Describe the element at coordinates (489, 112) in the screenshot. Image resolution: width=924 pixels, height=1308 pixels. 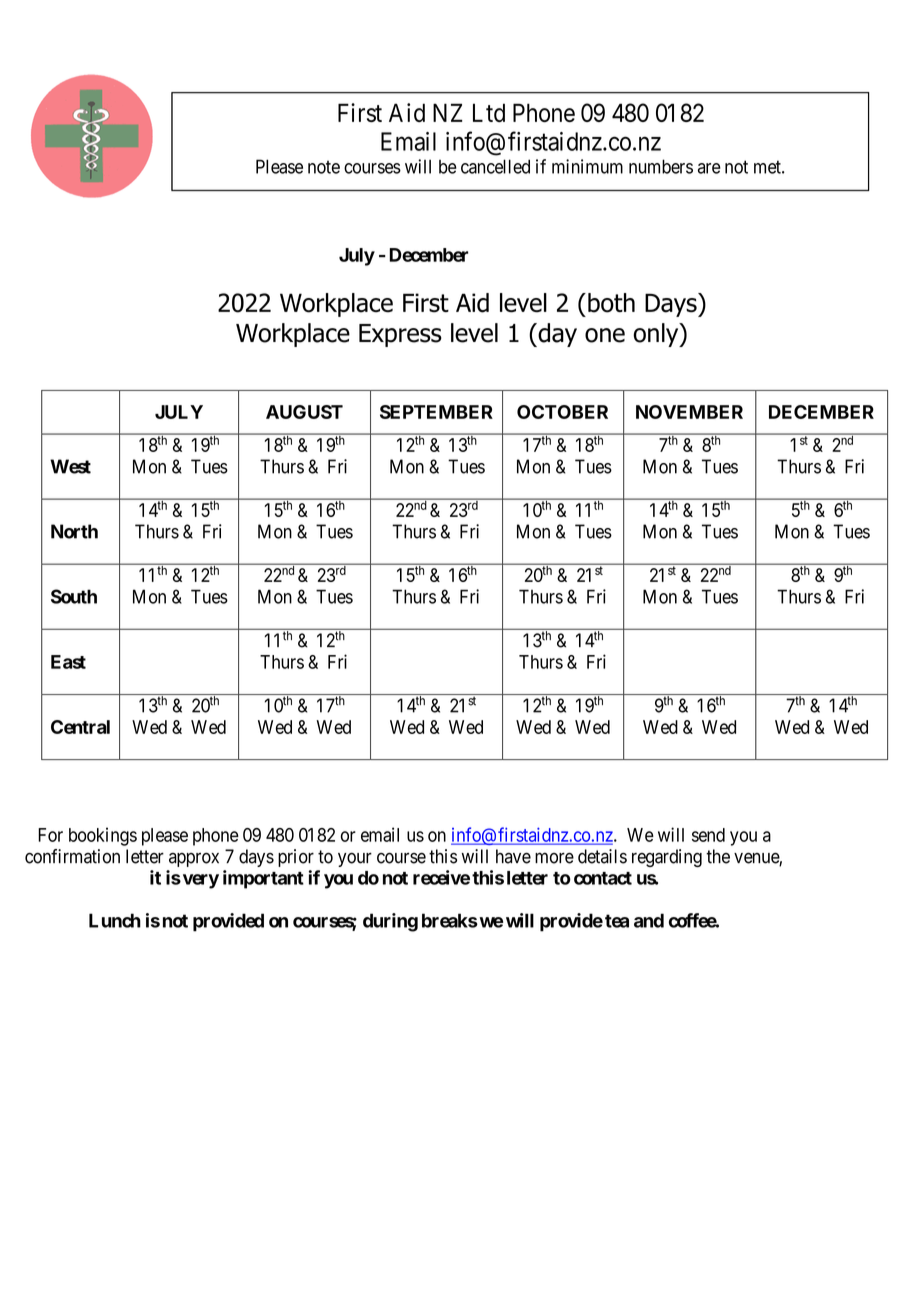
I see `Ltd` at that location.
